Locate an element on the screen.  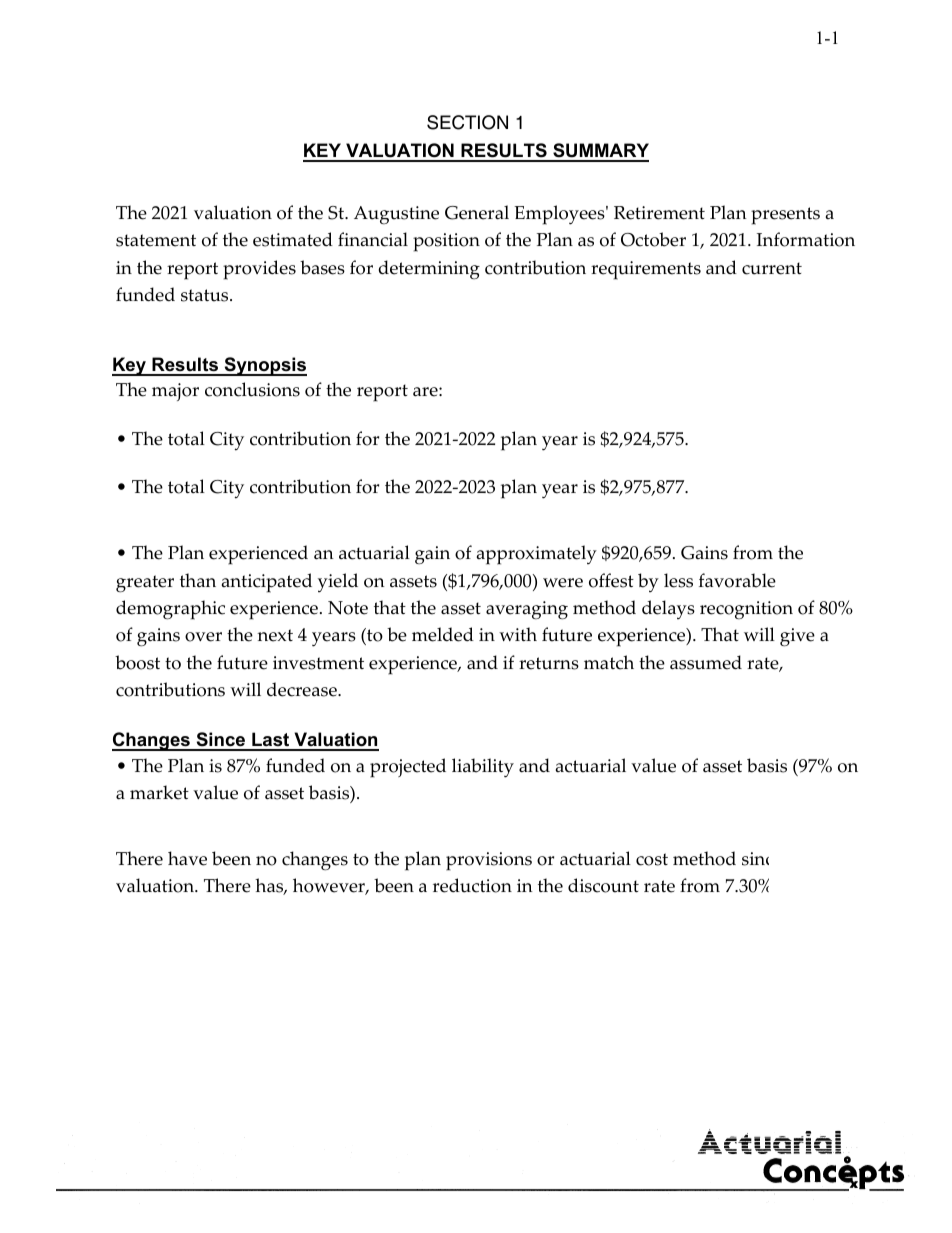
statement is located at coordinates (156, 240).
